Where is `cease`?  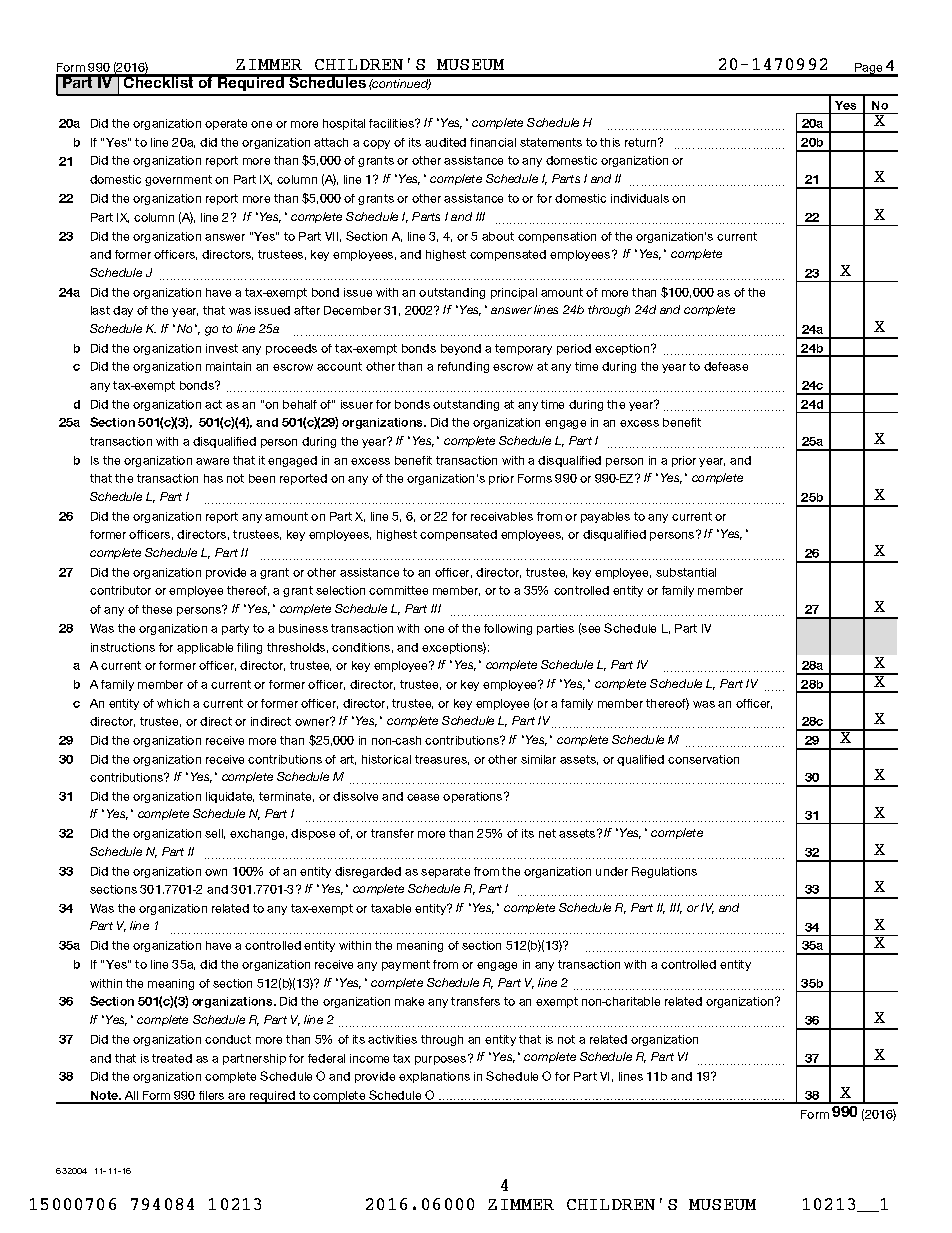
cease is located at coordinates (423, 797).
